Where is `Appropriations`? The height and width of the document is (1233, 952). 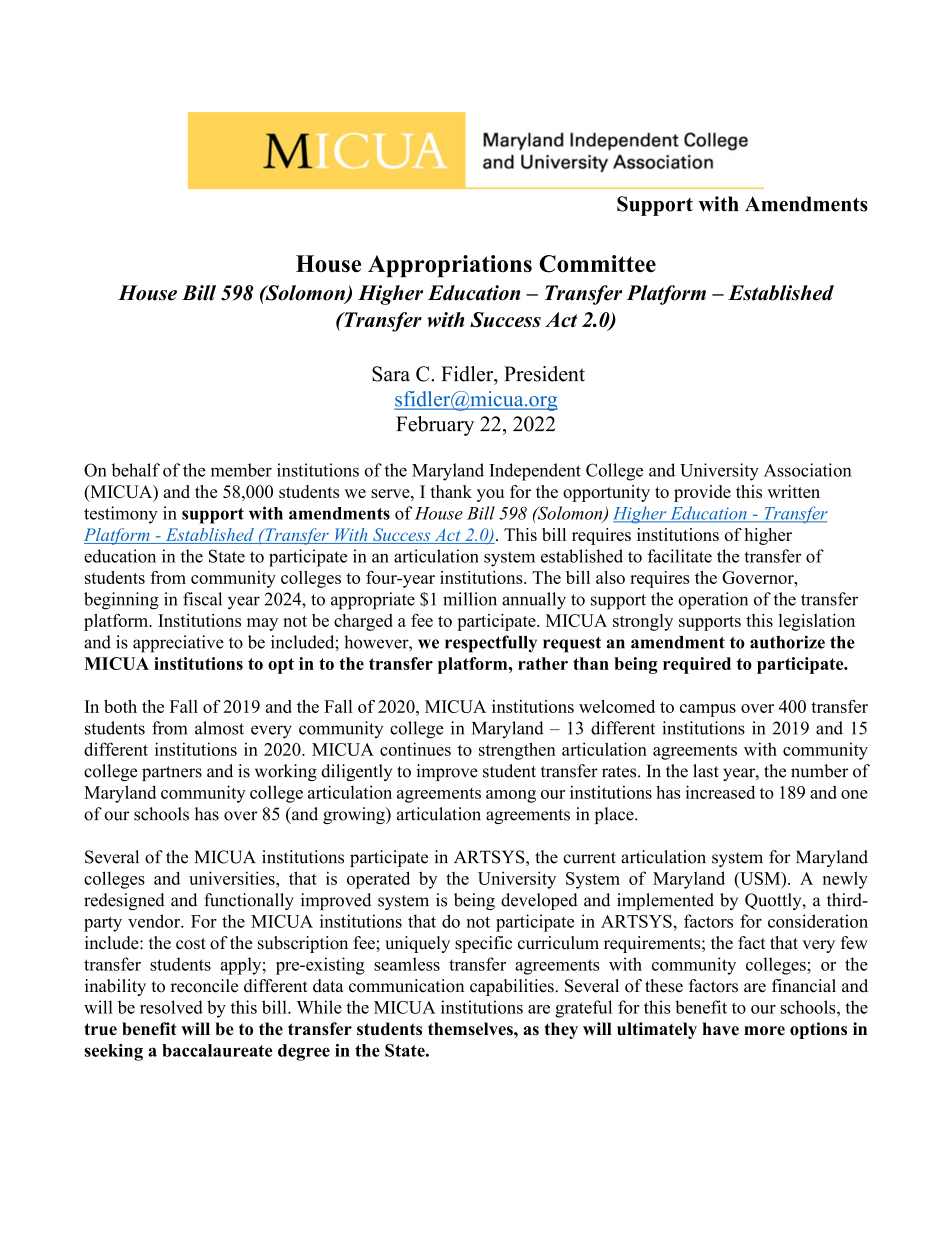
Appropriations is located at coordinates (450, 266).
